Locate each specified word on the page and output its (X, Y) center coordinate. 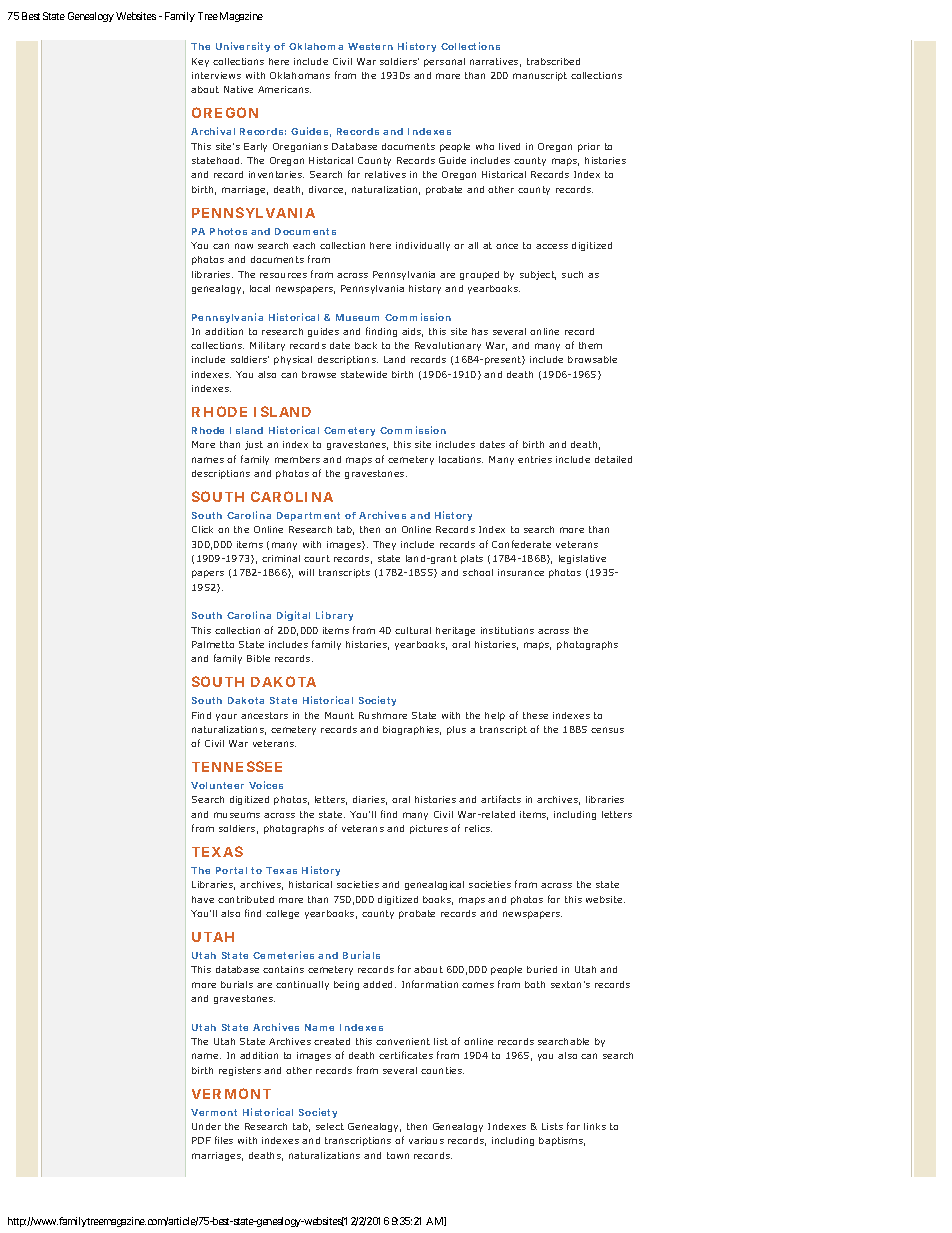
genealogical (434, 885)
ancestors (264, 715)
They (384, 545)
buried (542, 969)
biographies (412, 730)
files (224, 1140)
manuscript (540, 76)
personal (444, 62)
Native (238, 89)
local (260, 288)
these (535, 715)
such (572, 274)
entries (535, 459)
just (254, 445)
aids (412, 332)
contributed (246, 899)
